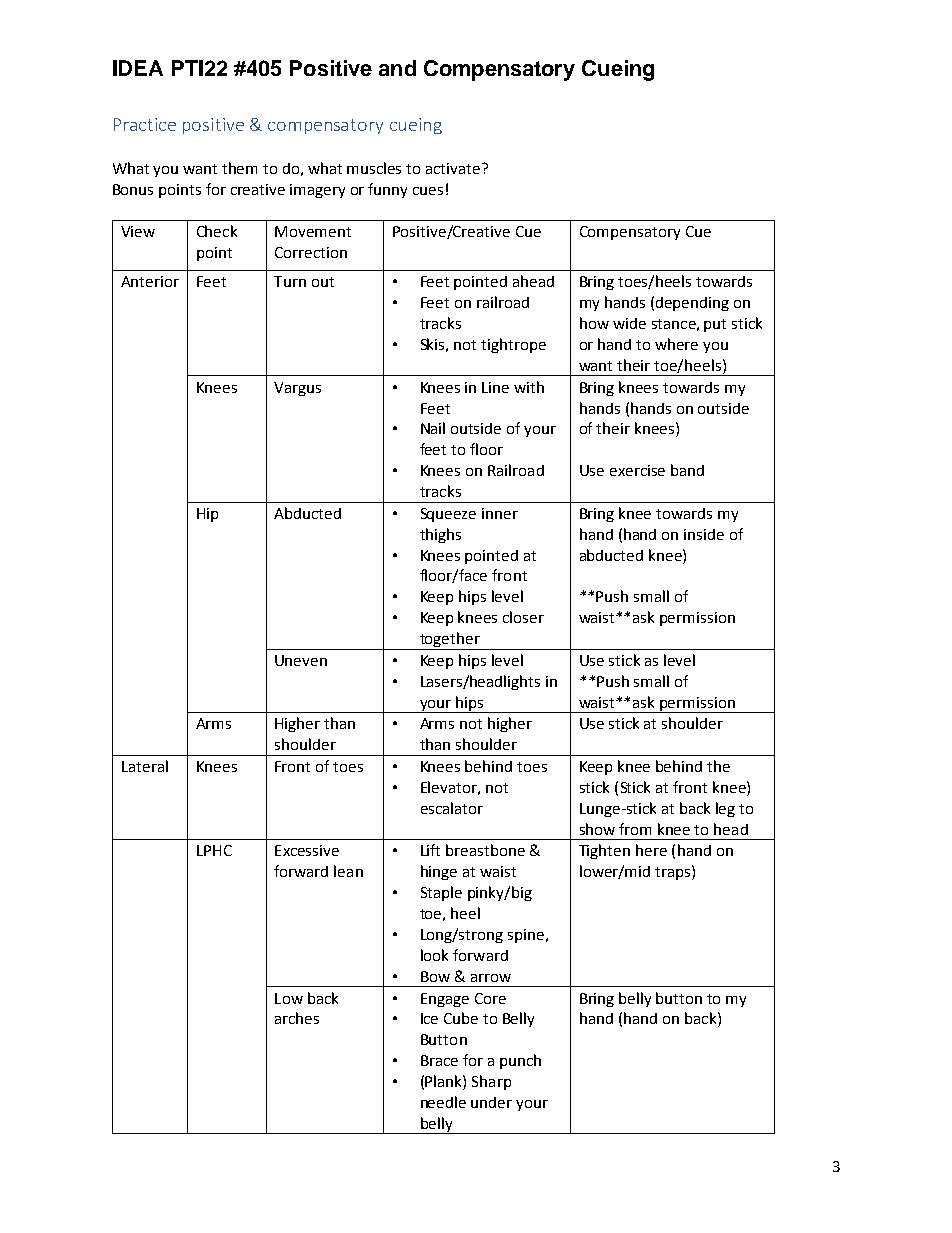 This screenshot has height=1233, width=952. What do you see at coordinates (145, 766) in the screenshot?
I see `Lateral` at bounding box center [145, 766].
